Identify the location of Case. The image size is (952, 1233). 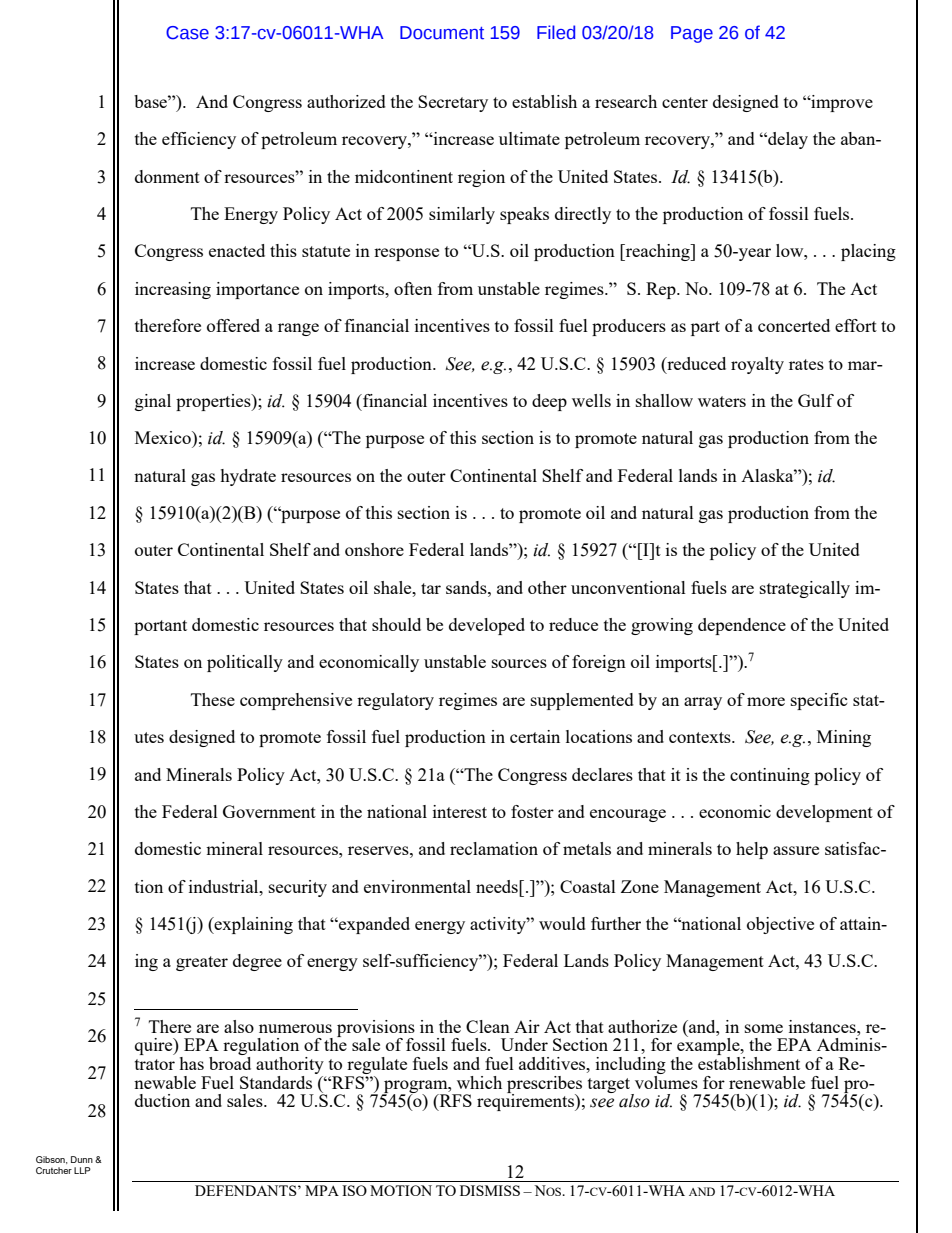
(187, 33).
